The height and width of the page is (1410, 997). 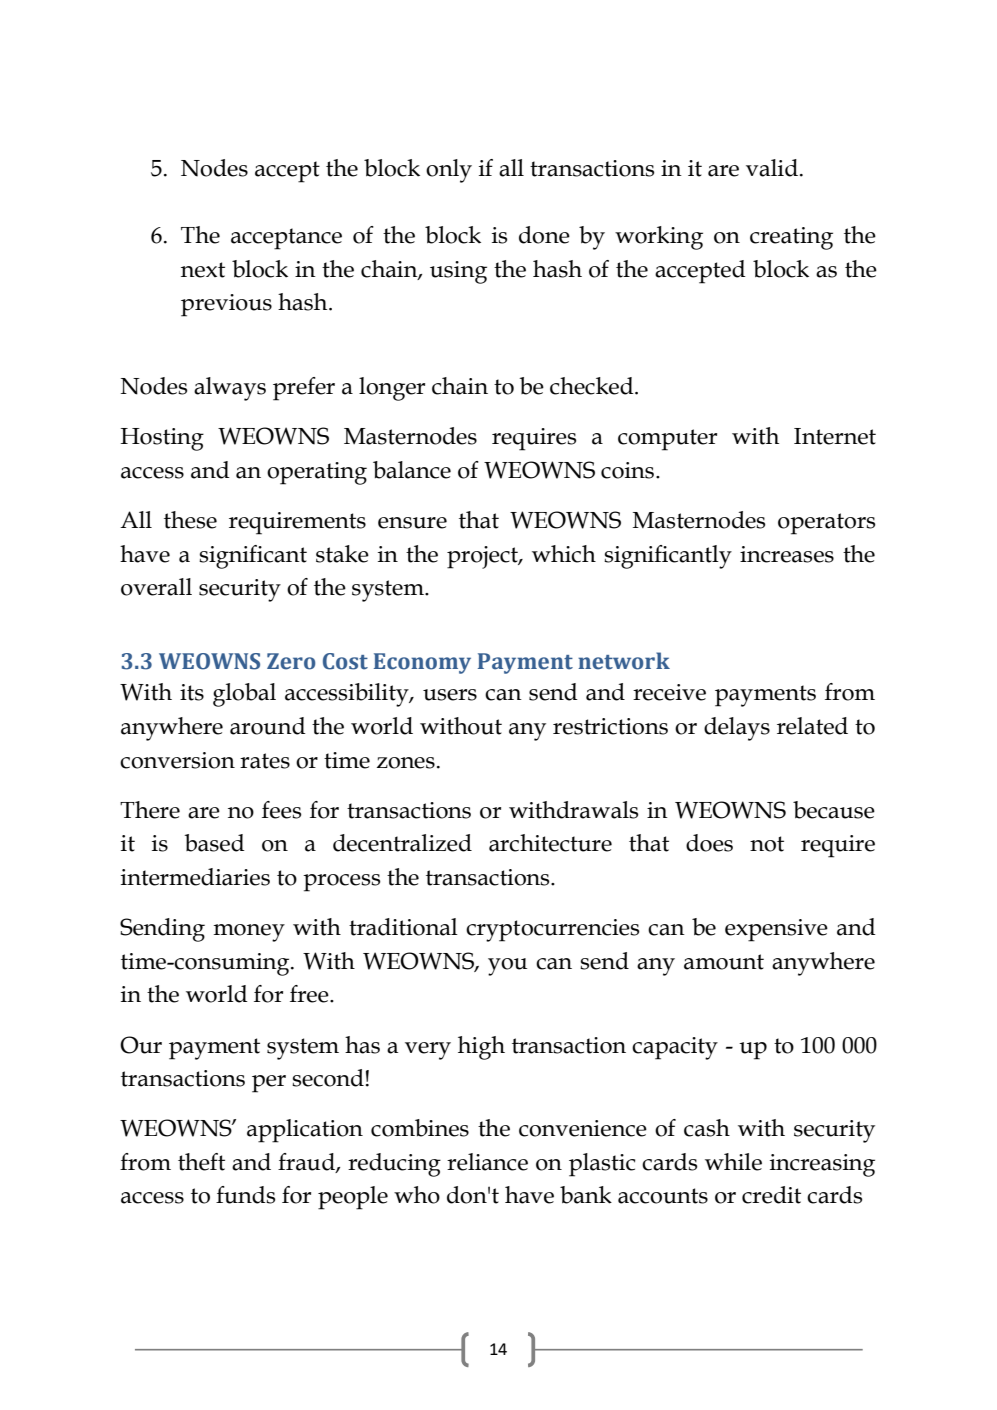 I want to click on reliance, so click(x=487, y=1162).
